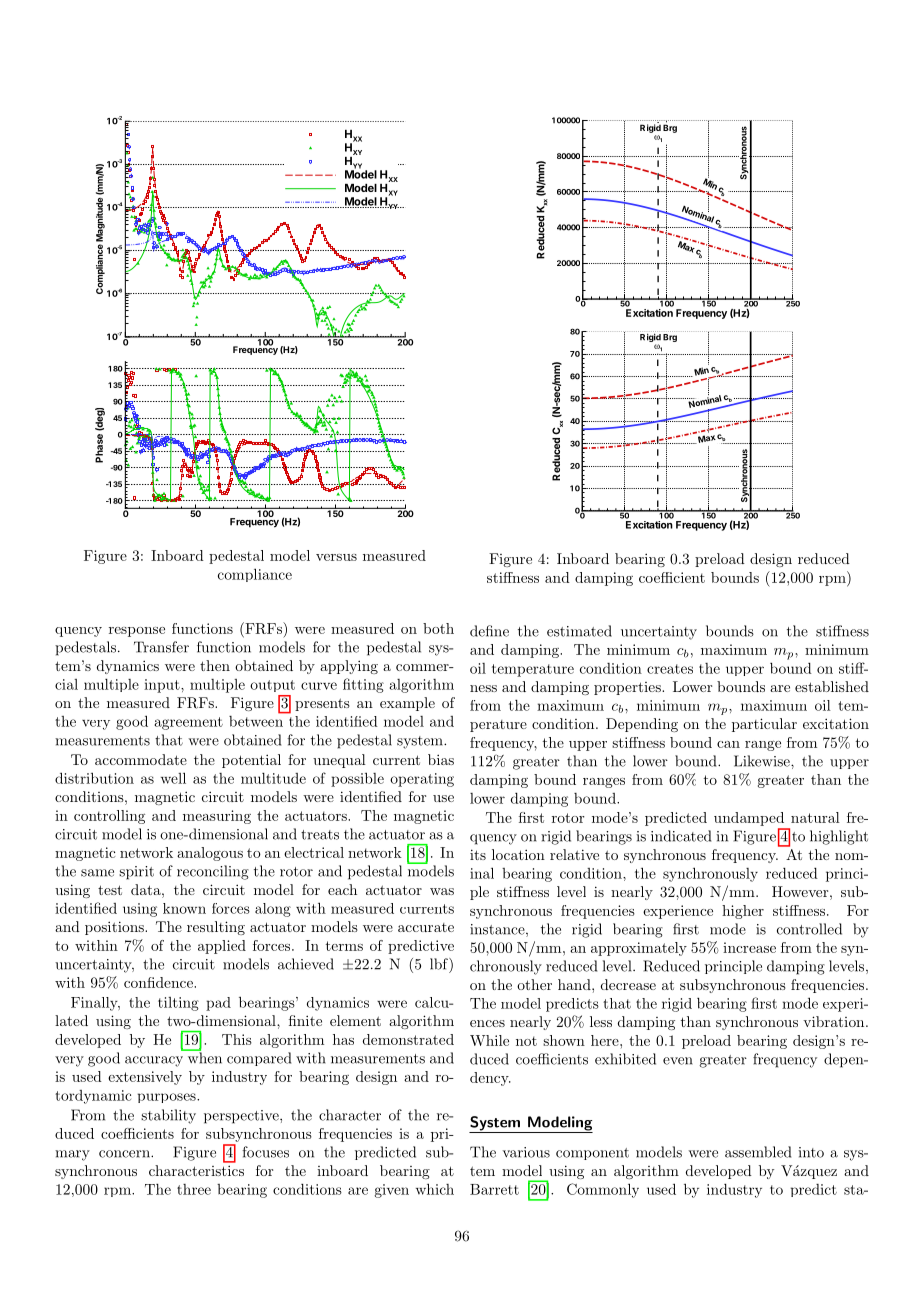  I want to click on both, so click(438, 628).
